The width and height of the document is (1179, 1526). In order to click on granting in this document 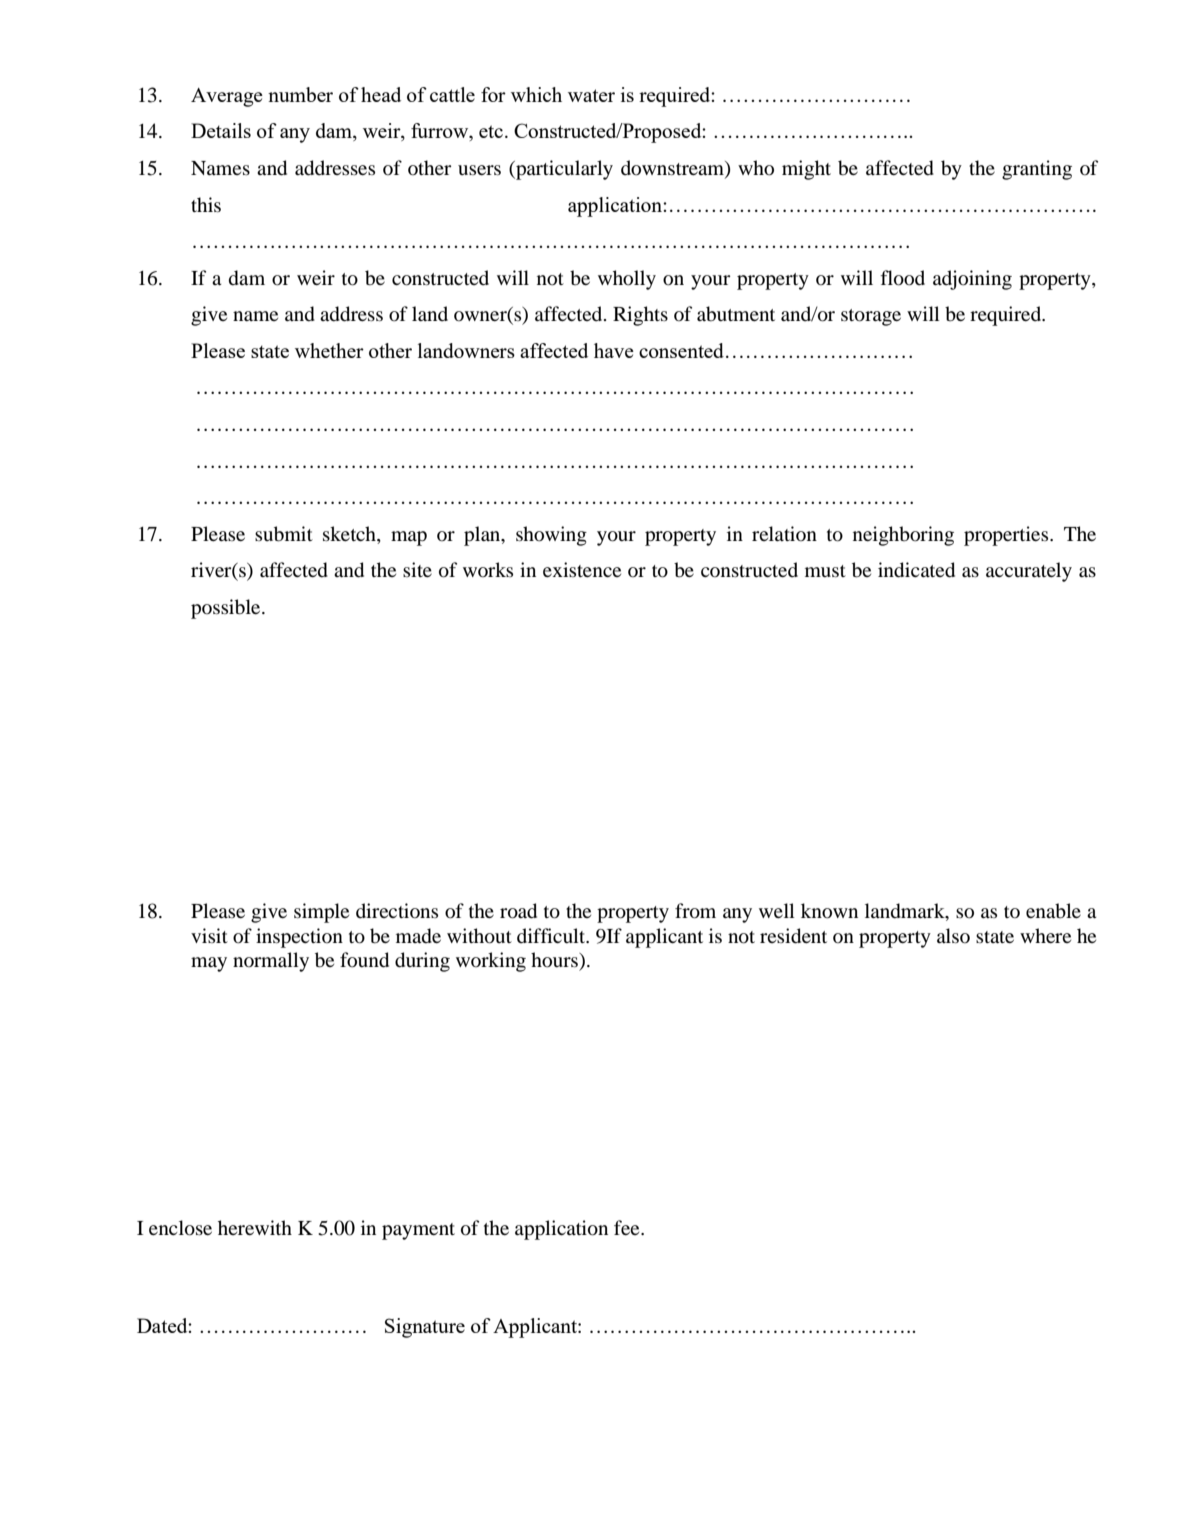, I will do `click(1037, 170)`.
